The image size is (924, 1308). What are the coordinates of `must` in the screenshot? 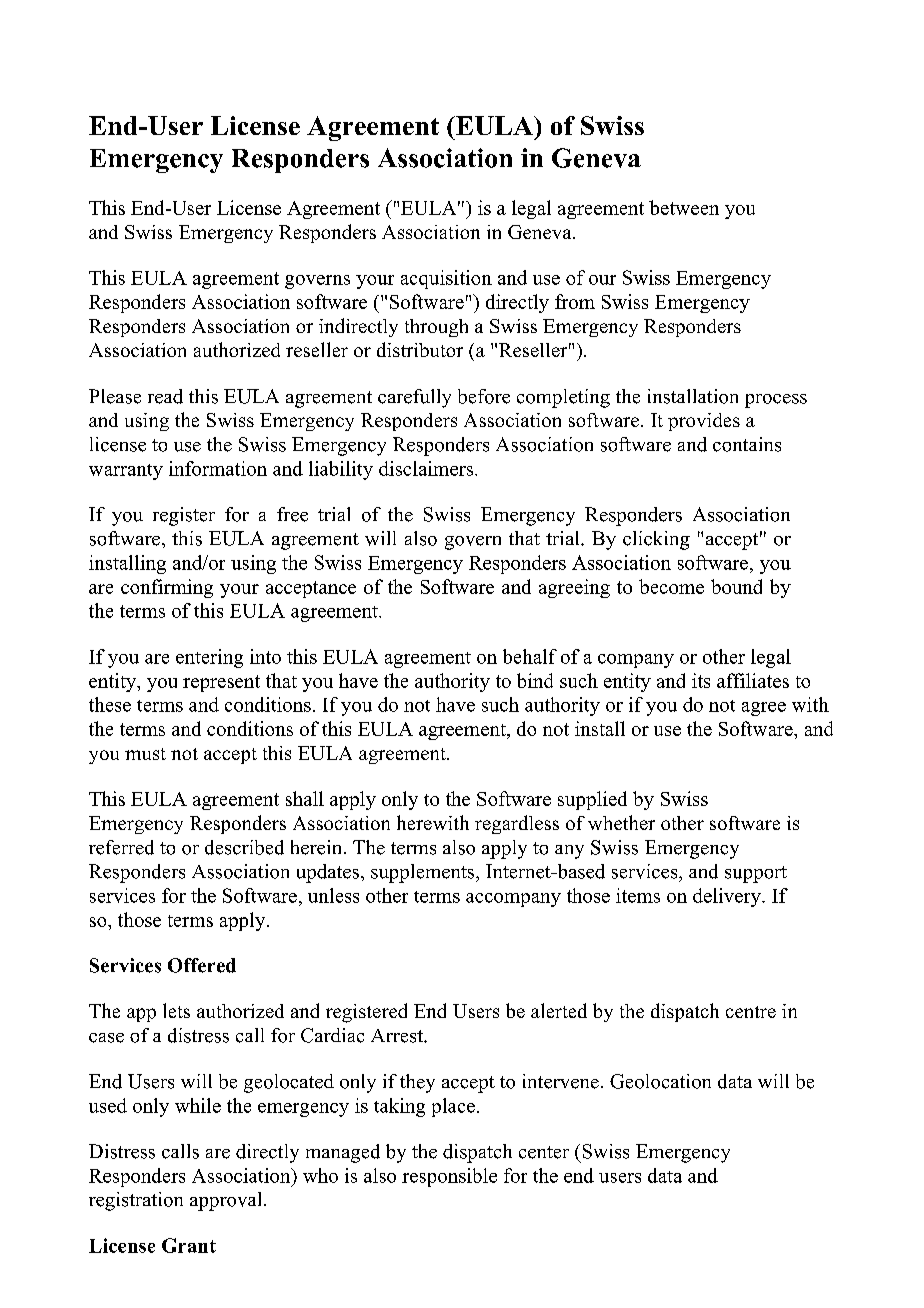 It's located at (145, 754).
